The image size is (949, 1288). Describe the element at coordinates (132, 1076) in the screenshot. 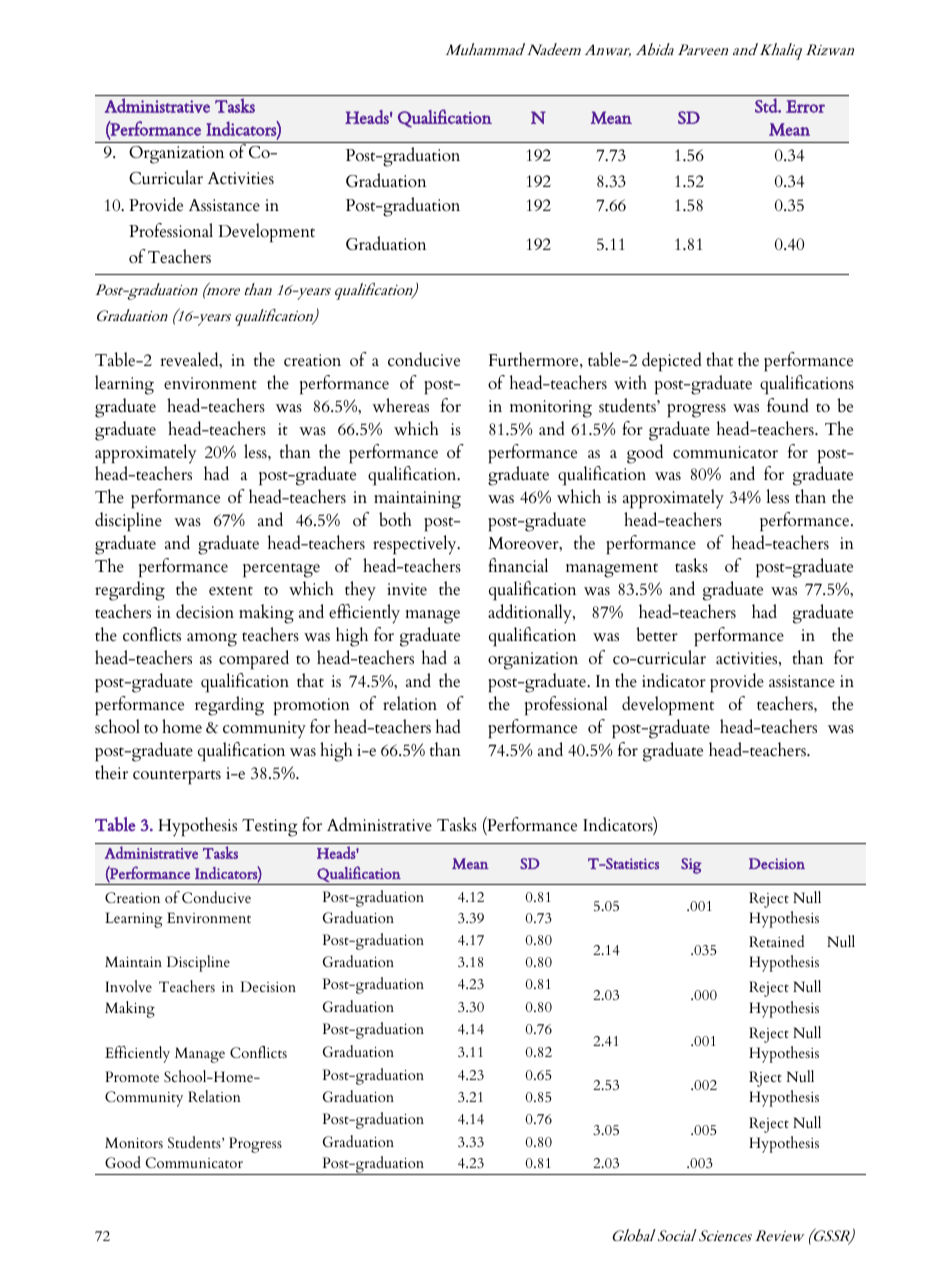

I see `Promote` at that location.
